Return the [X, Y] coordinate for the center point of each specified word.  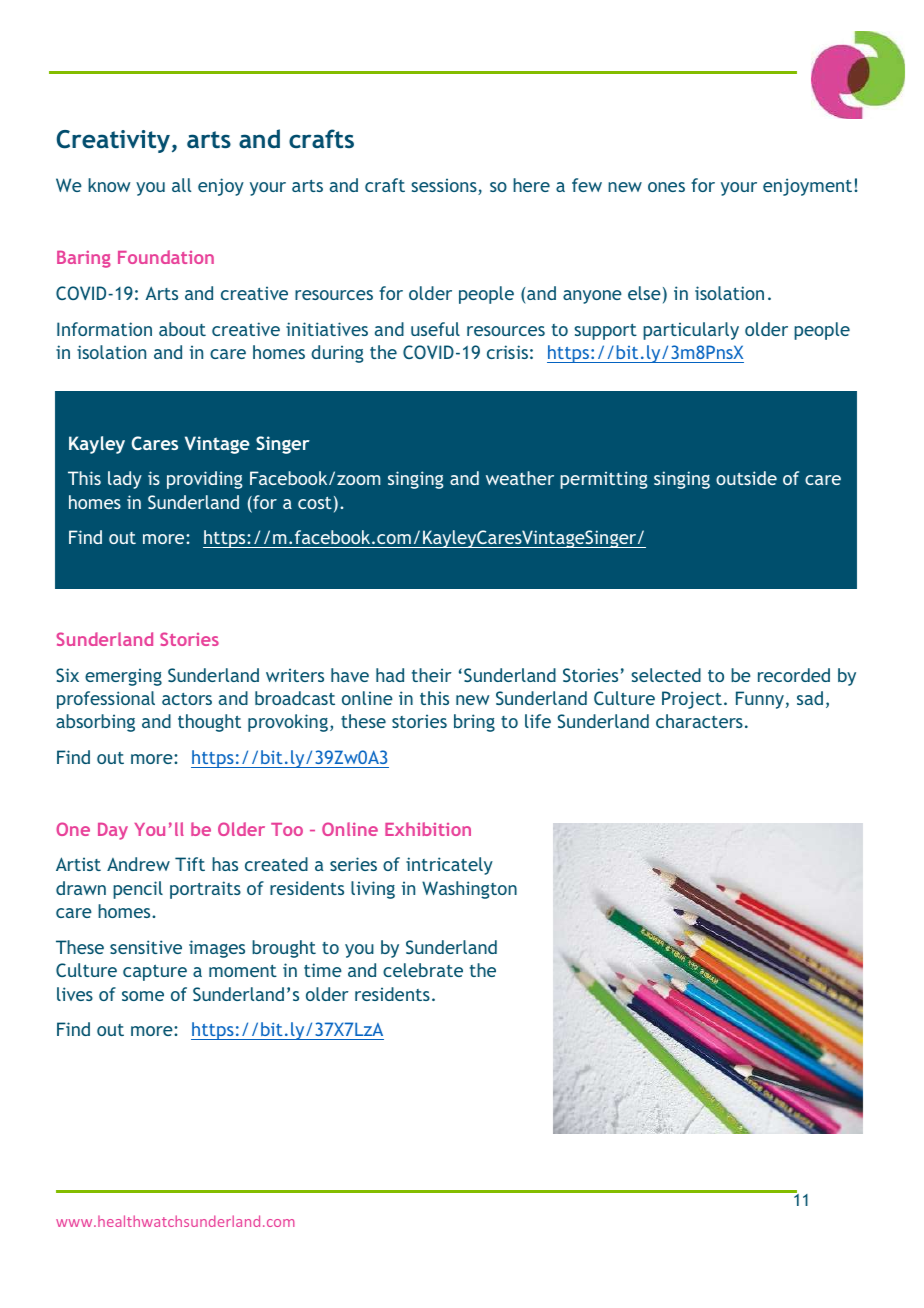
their [432, 675]
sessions [445, 186]
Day [113, 831]
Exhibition [428, 829]
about [182, 329]
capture [155, 973]
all [181, 185]
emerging [123, 677]
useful [435, 329]
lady [125, 480]
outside [746, 478]
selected [666, 675]
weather [520, 478]
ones [666, 187]
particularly [691, 331]
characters [699, 721]
